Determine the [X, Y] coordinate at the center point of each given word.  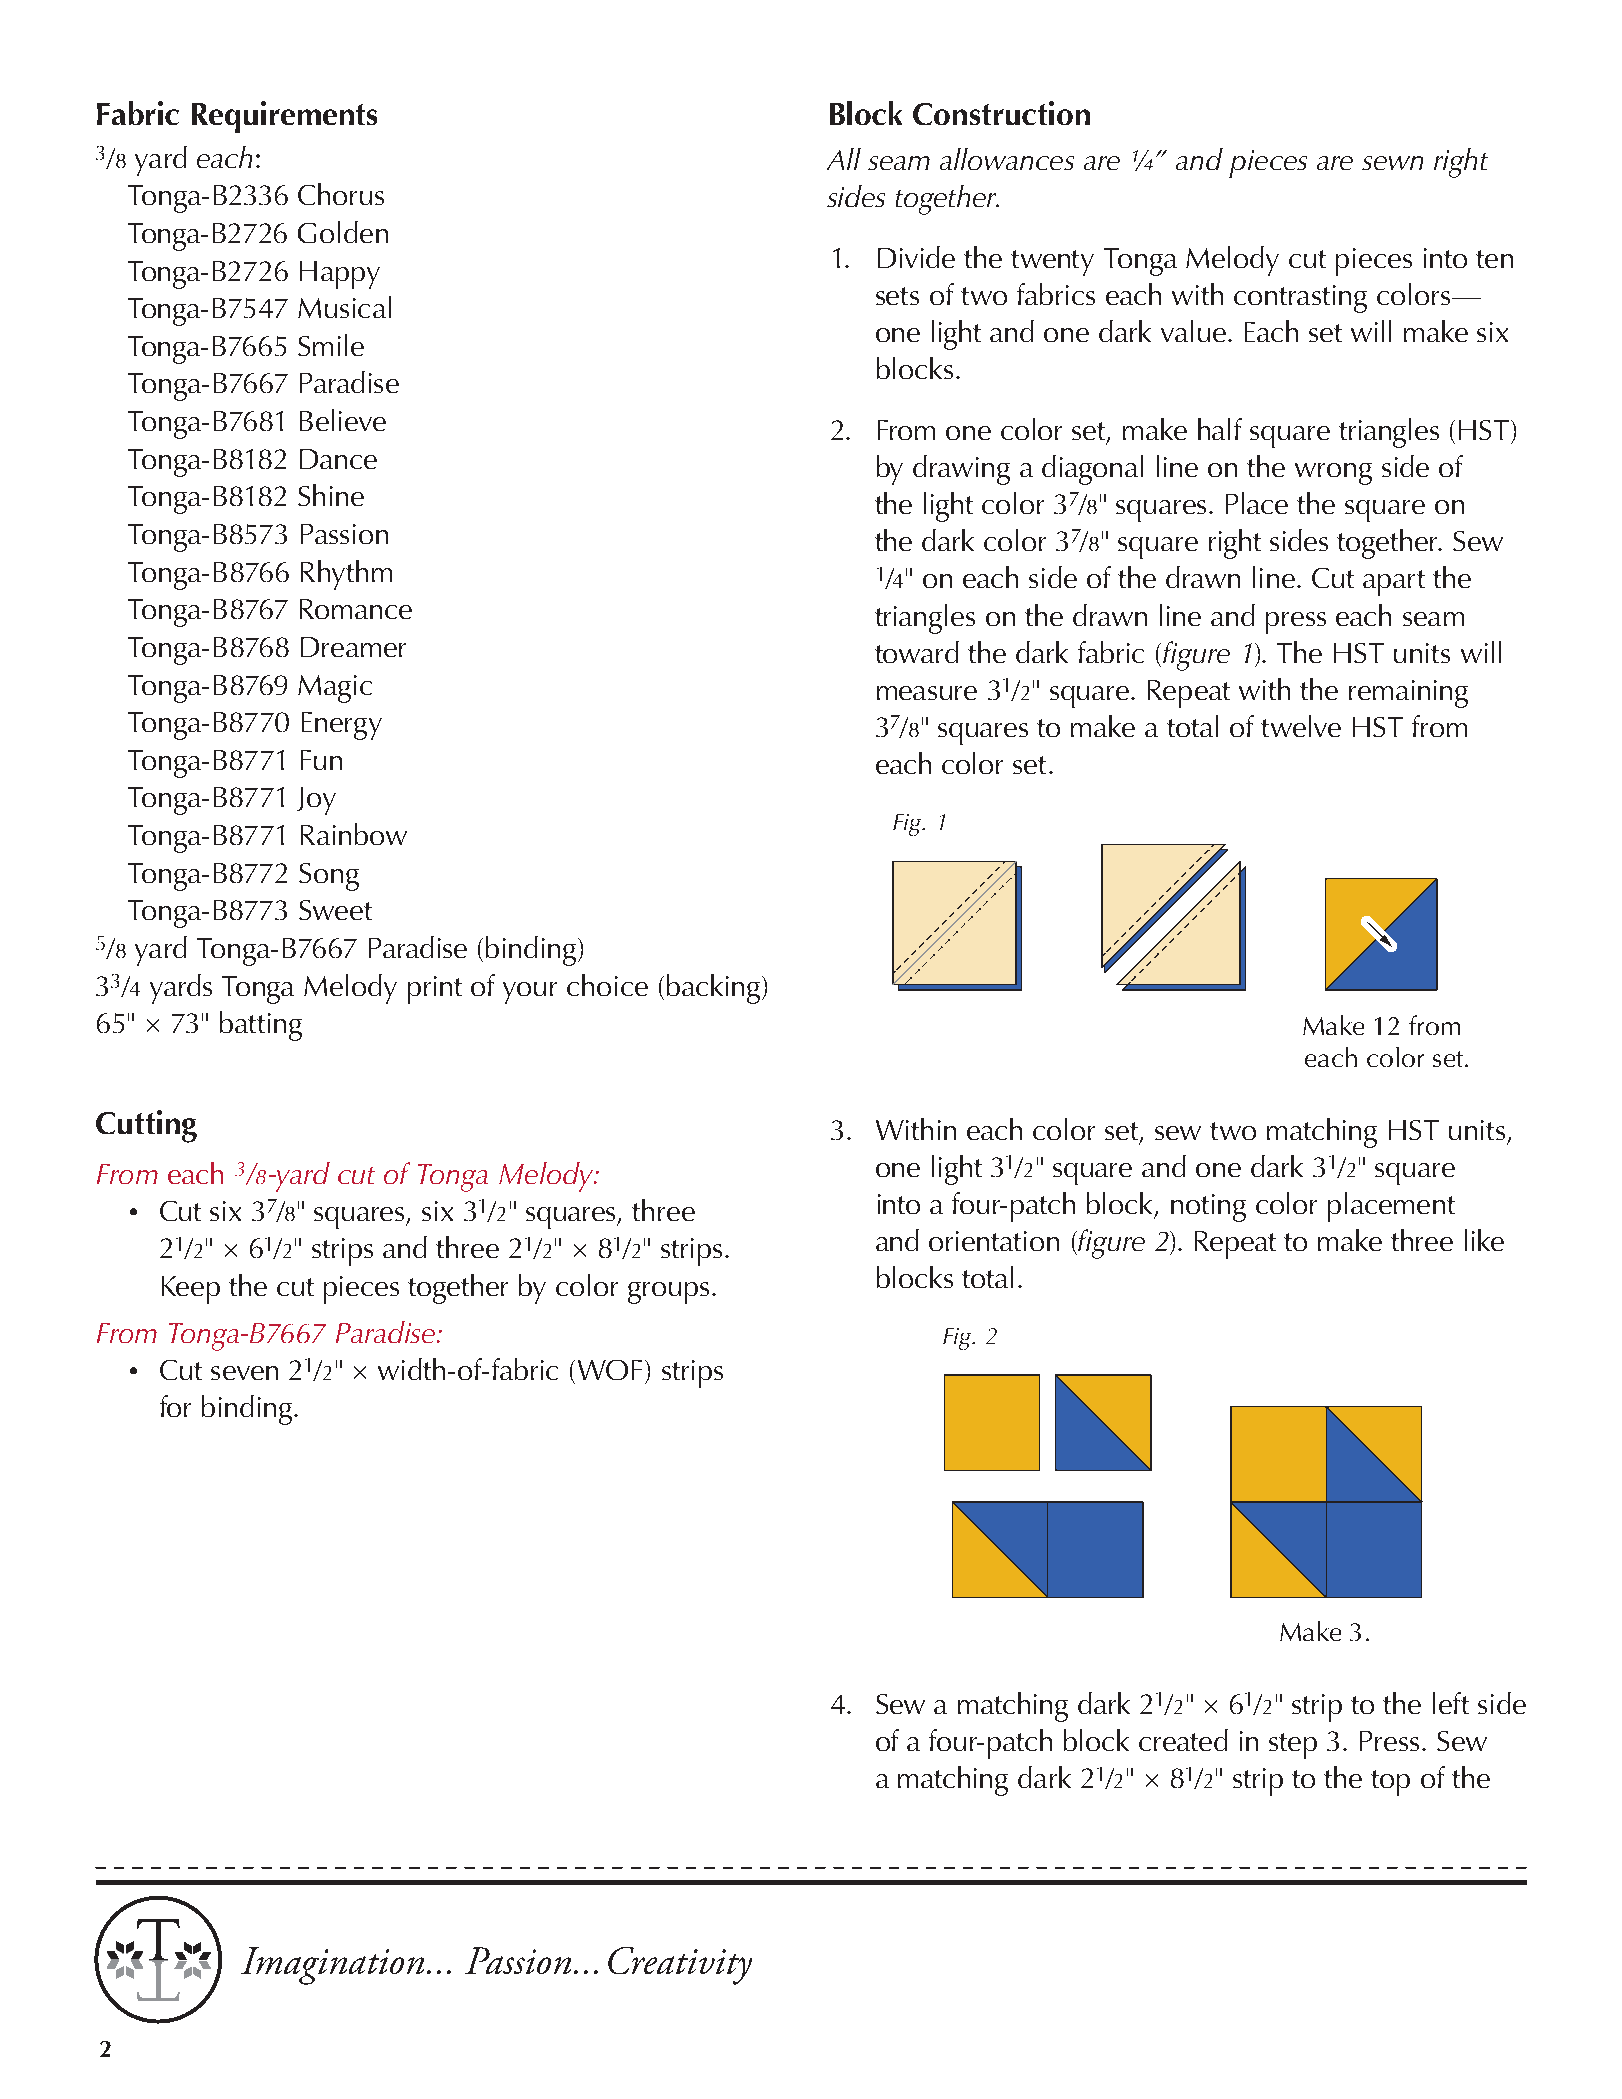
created [1183, 1740]
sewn [1392, 163]
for [175, 1406]
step [1293, 1746]
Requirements [284, 117]
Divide [916, 257]
